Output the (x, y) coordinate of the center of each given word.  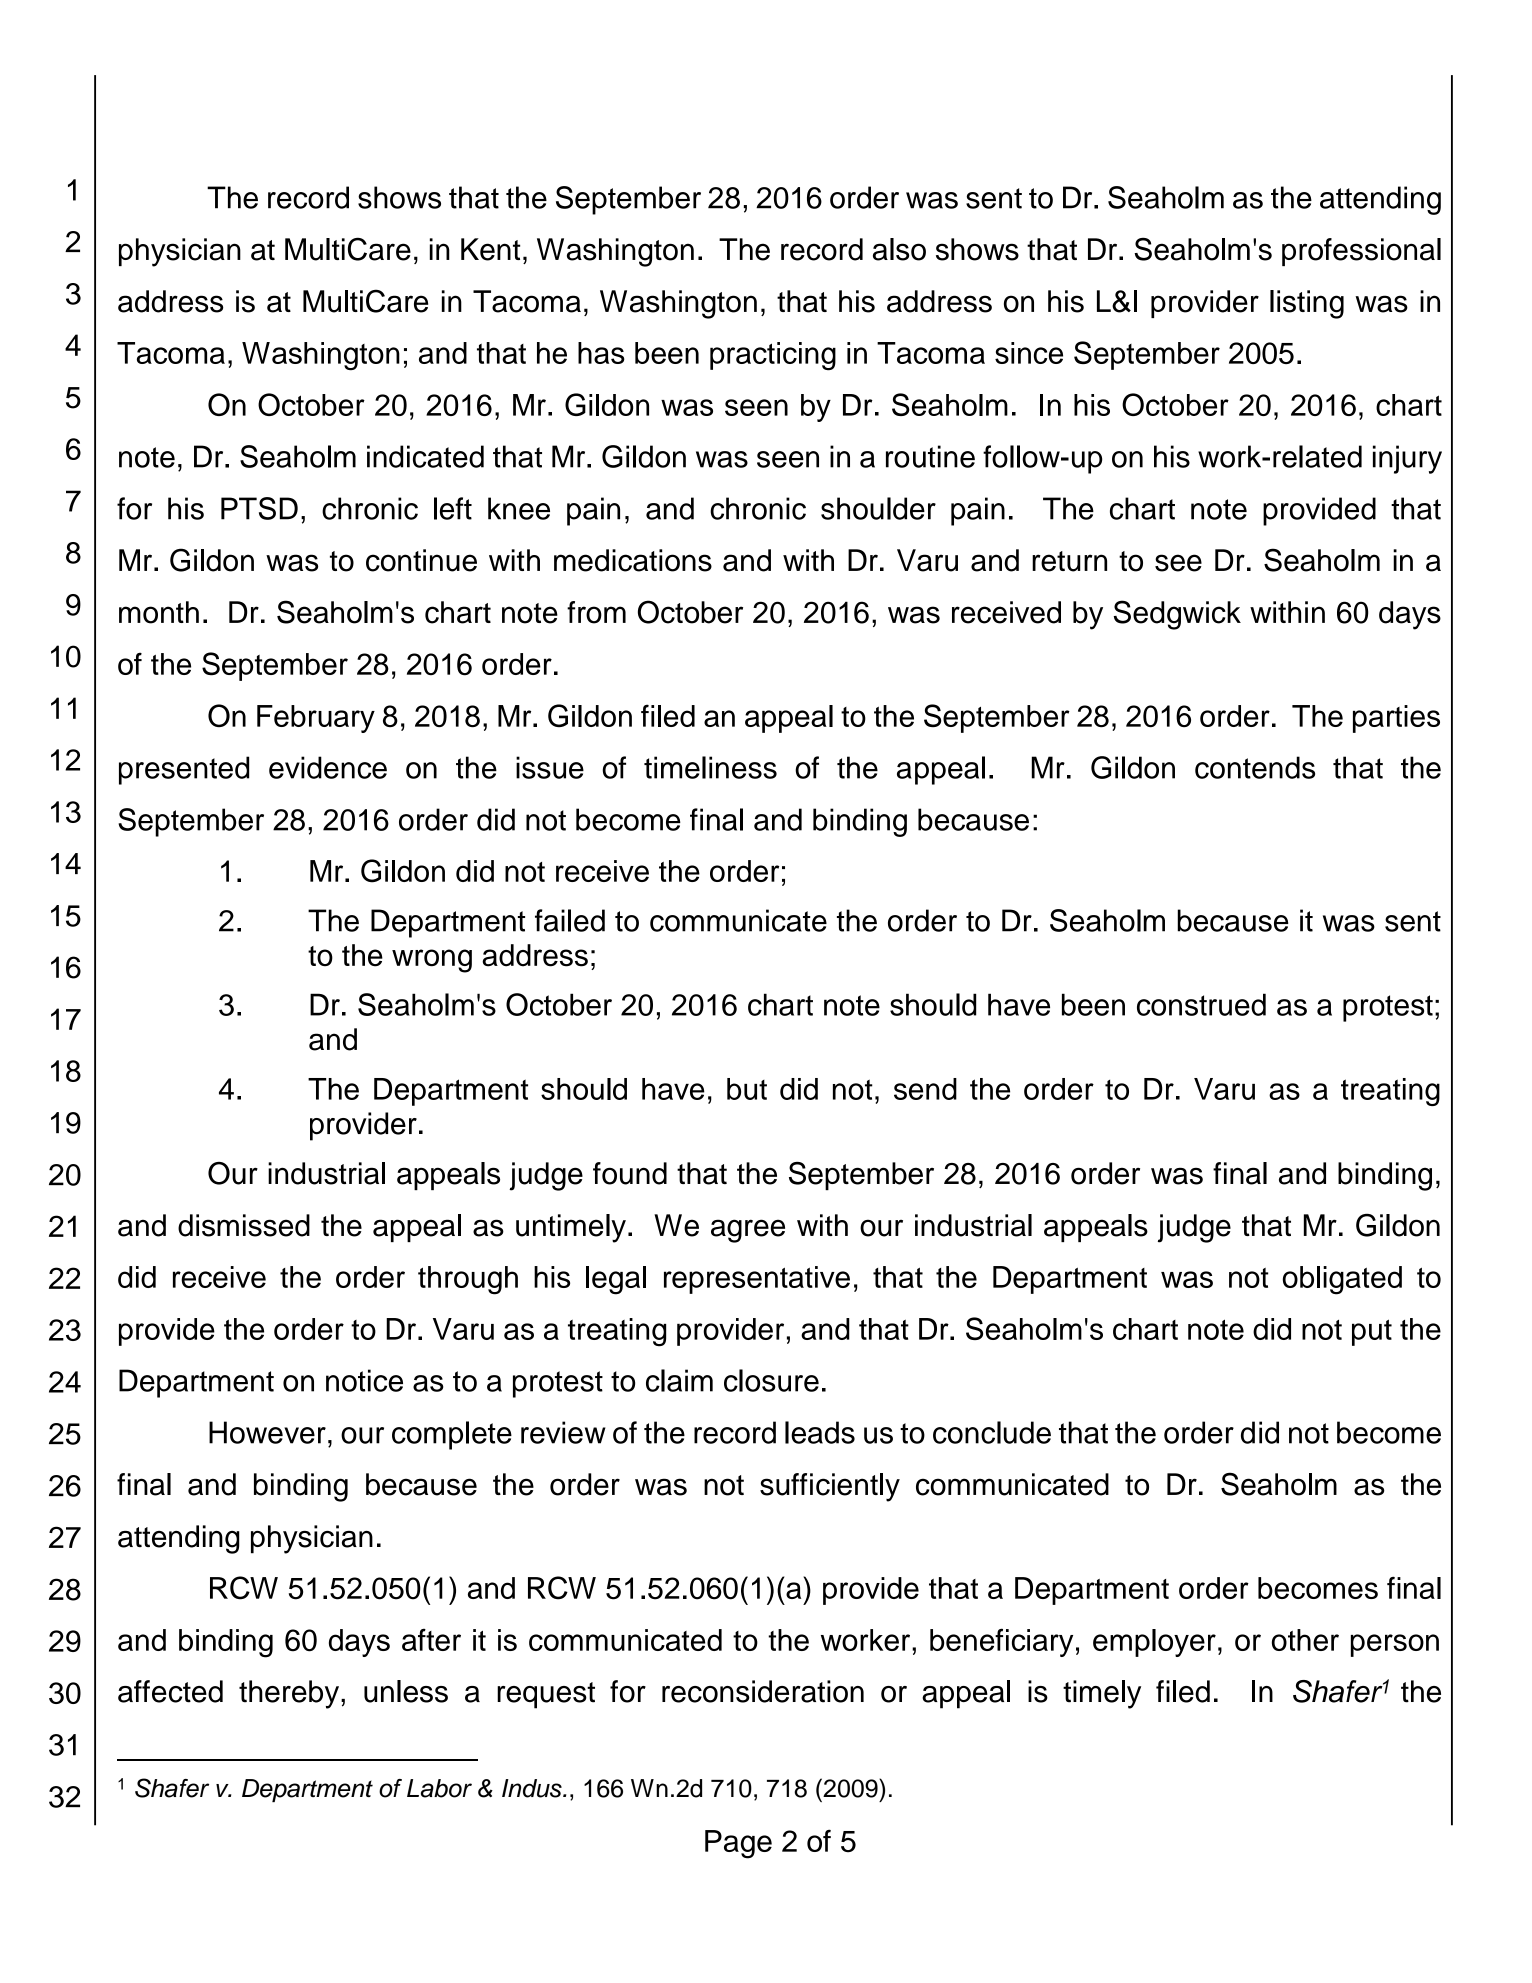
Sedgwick (1177, 615)
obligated (1342, 1280)
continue (421, 560)
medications (633, 560)
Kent (490, 249)
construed (1201, 1004)
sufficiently (830, 1487)
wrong (432, 961)
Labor (439, 1788)
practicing (773, 356)
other (1305, 1640)
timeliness (710, 767)
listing (1307, 304)
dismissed (244, 1225)
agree (748, 1231)
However (267, 1432)
